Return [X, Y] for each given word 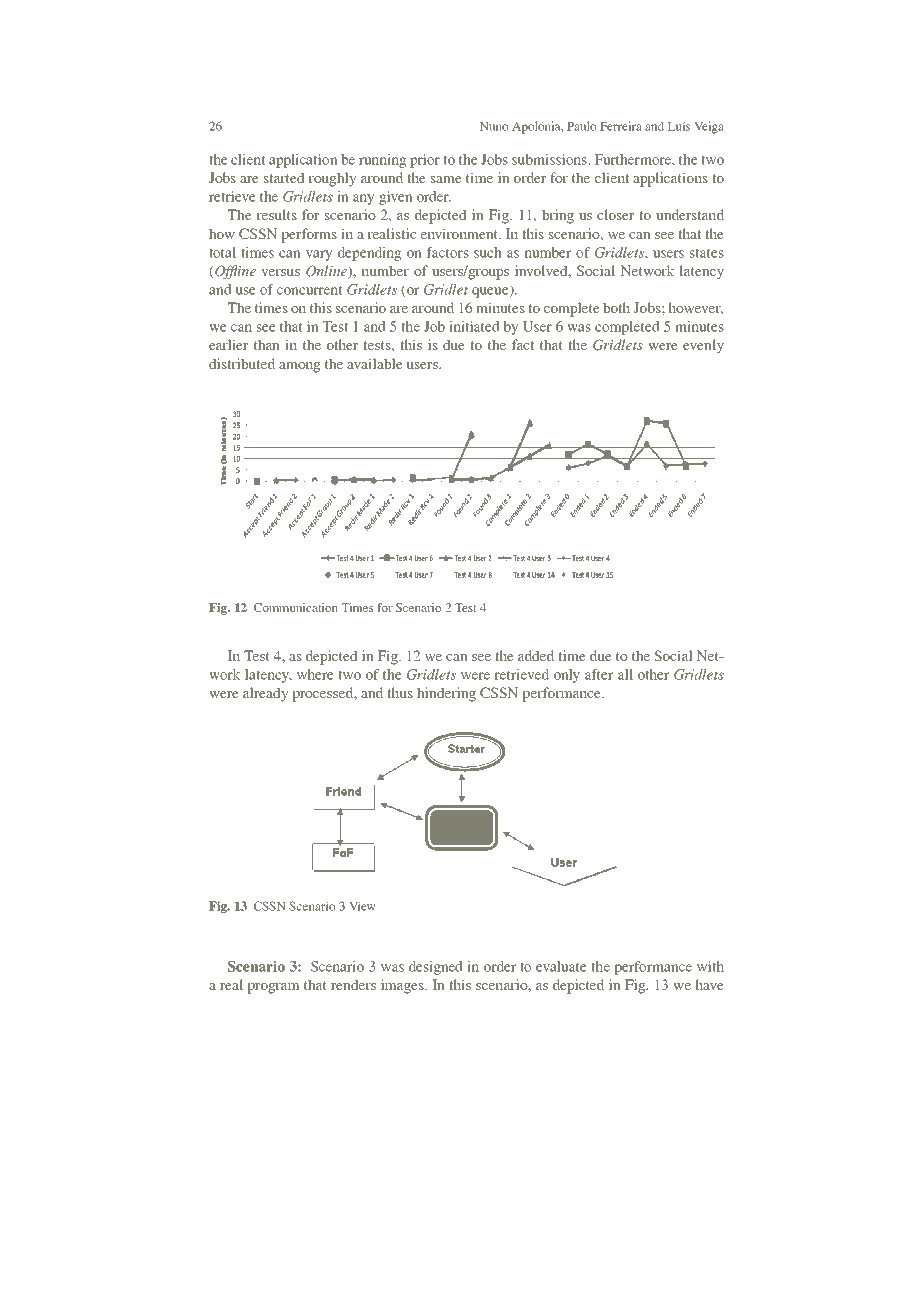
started [284, 177]
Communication [296, 607]
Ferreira [621, 126]
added [536, 655]
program [273, 988]
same [446, 179]
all [625, 674]
